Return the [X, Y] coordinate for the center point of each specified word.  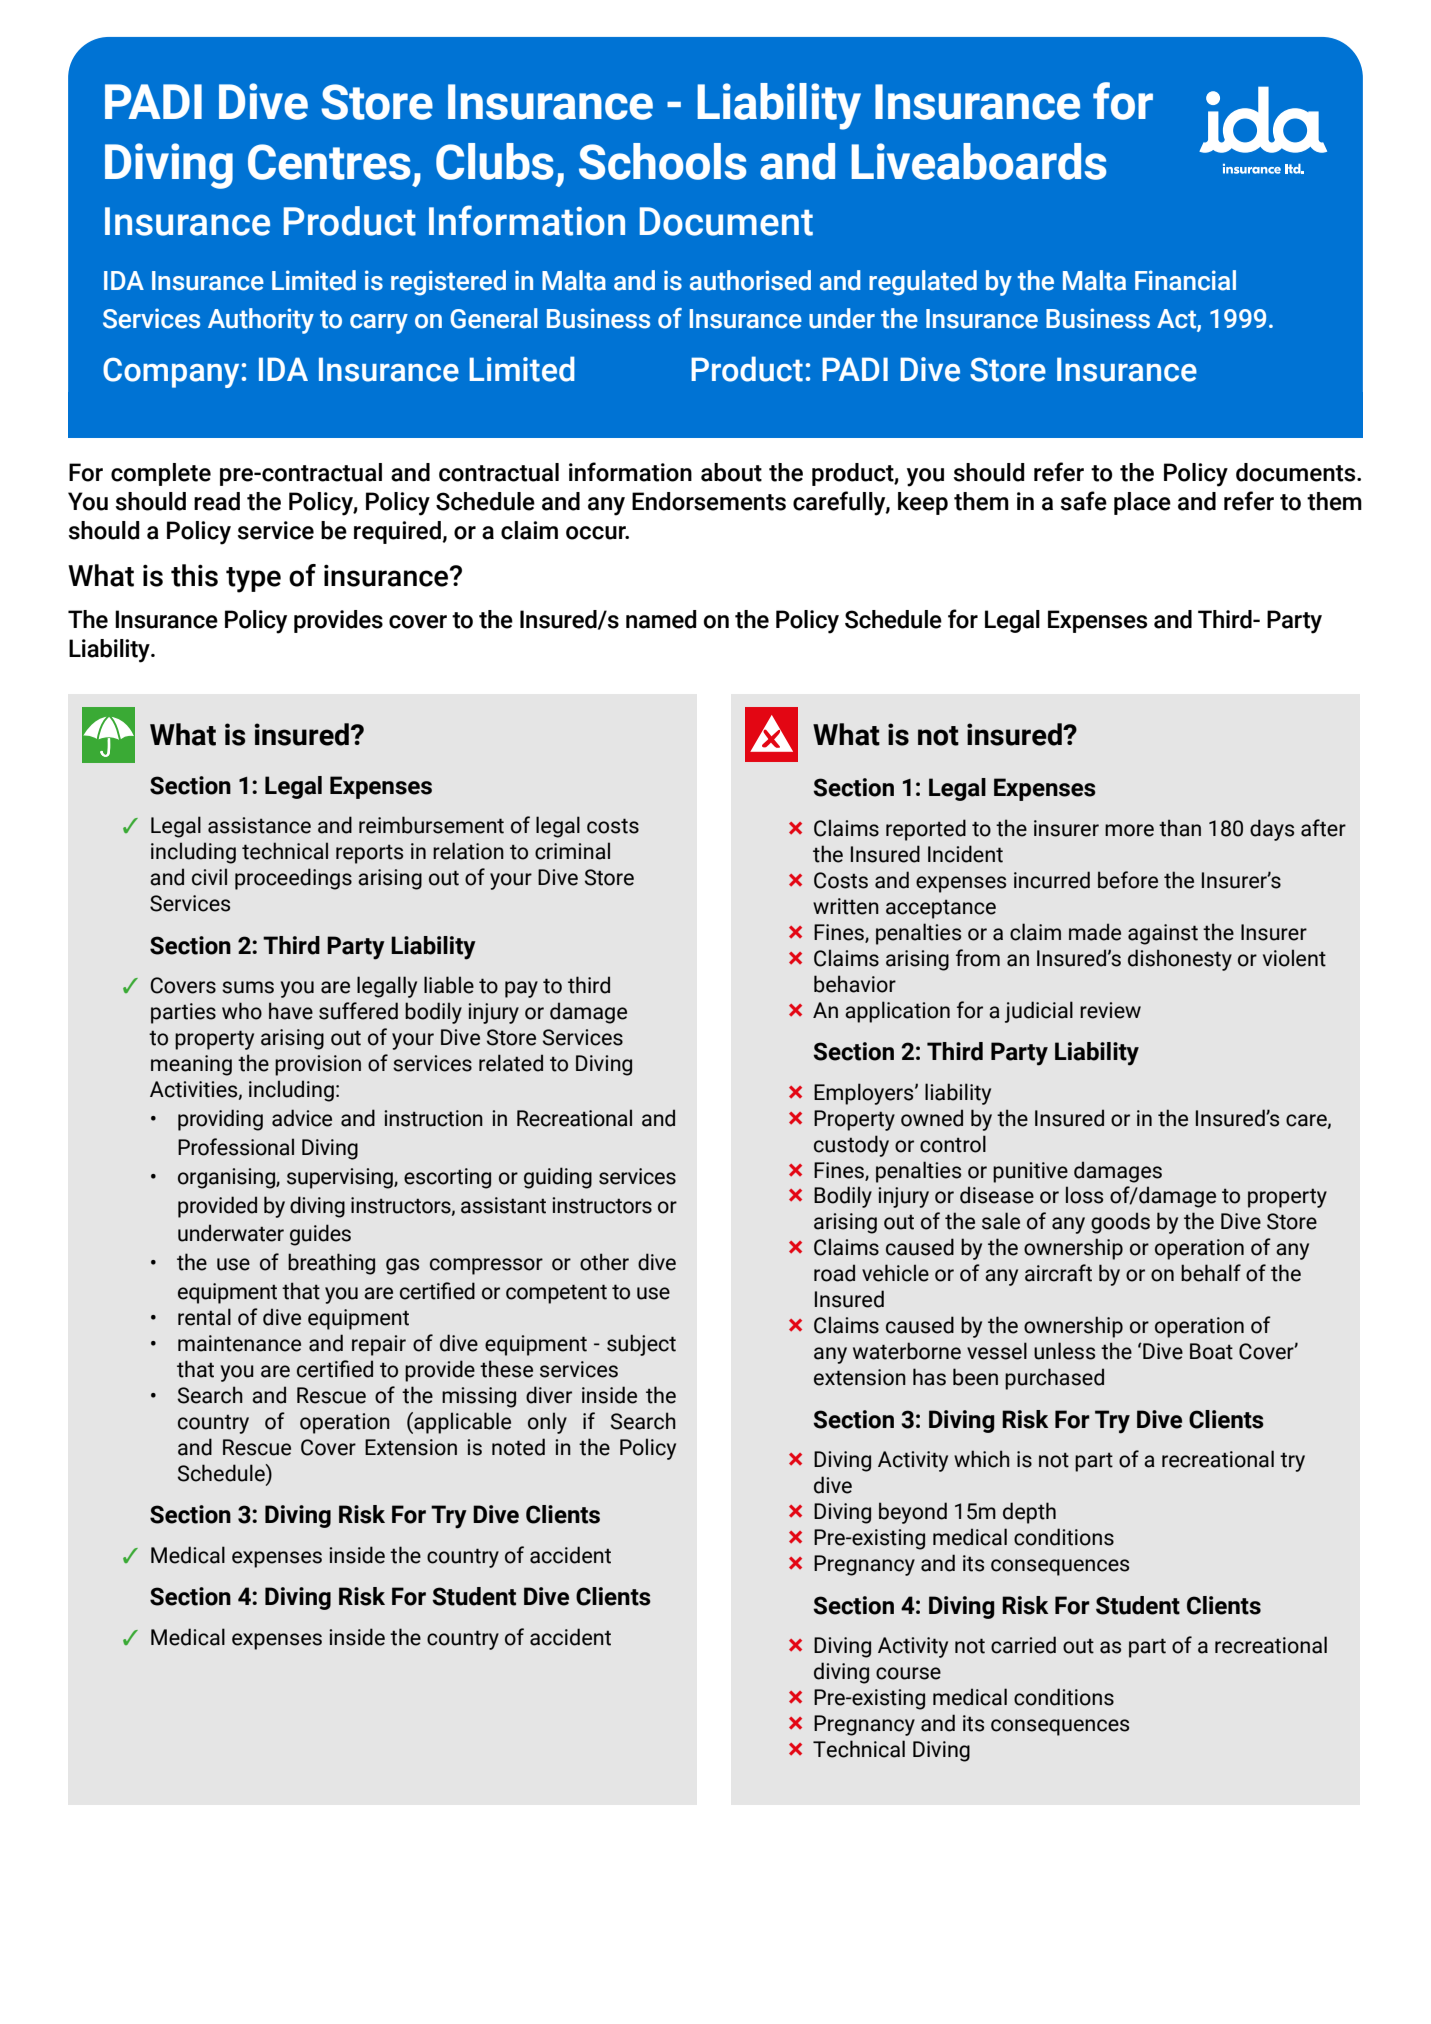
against [1163, 934]
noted [518, 1447]
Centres [329, 162]
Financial [1185, 280]
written [846, 906]
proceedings [293, 879]
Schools [662, 161]
